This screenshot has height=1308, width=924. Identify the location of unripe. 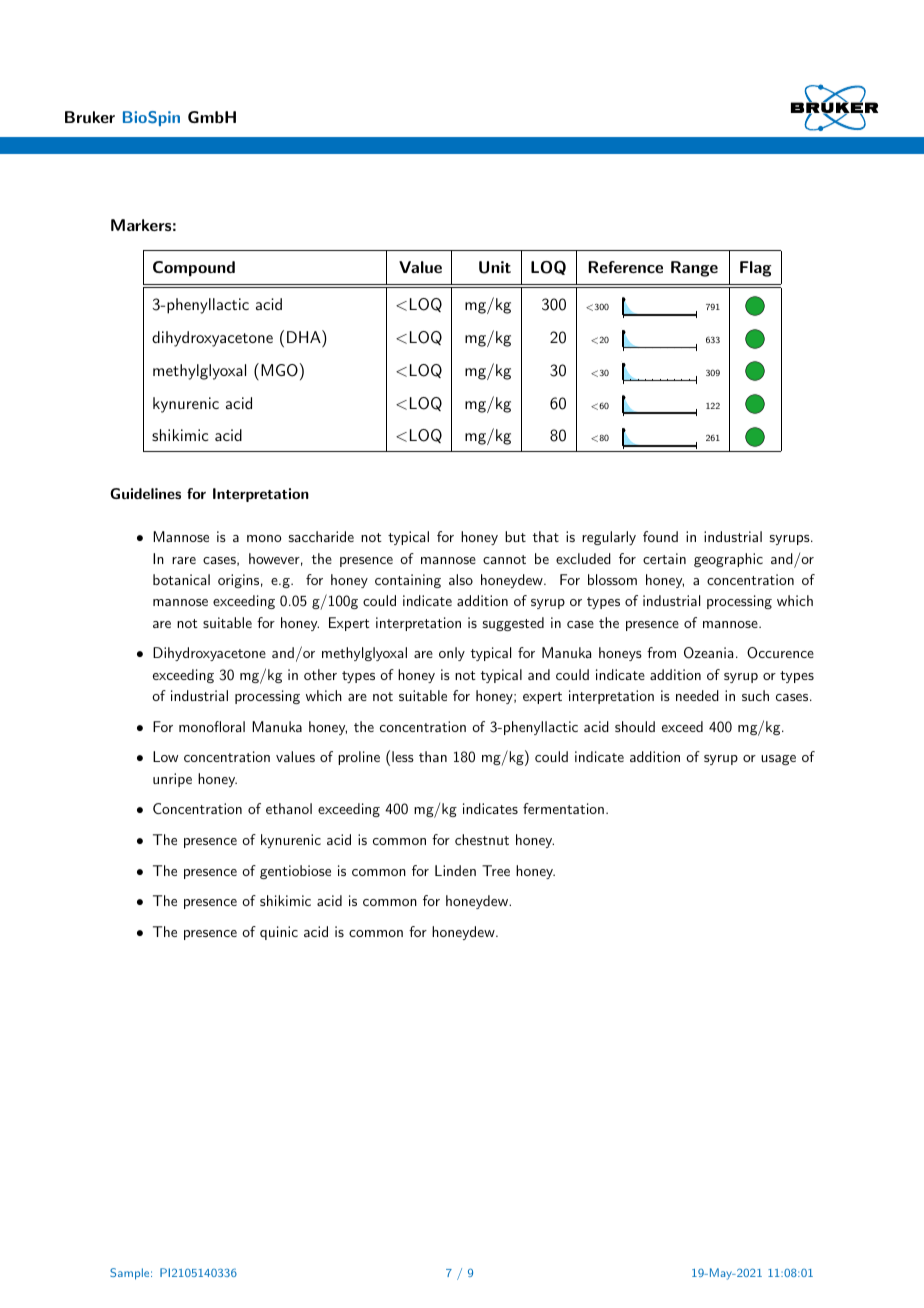
(172, 780).
